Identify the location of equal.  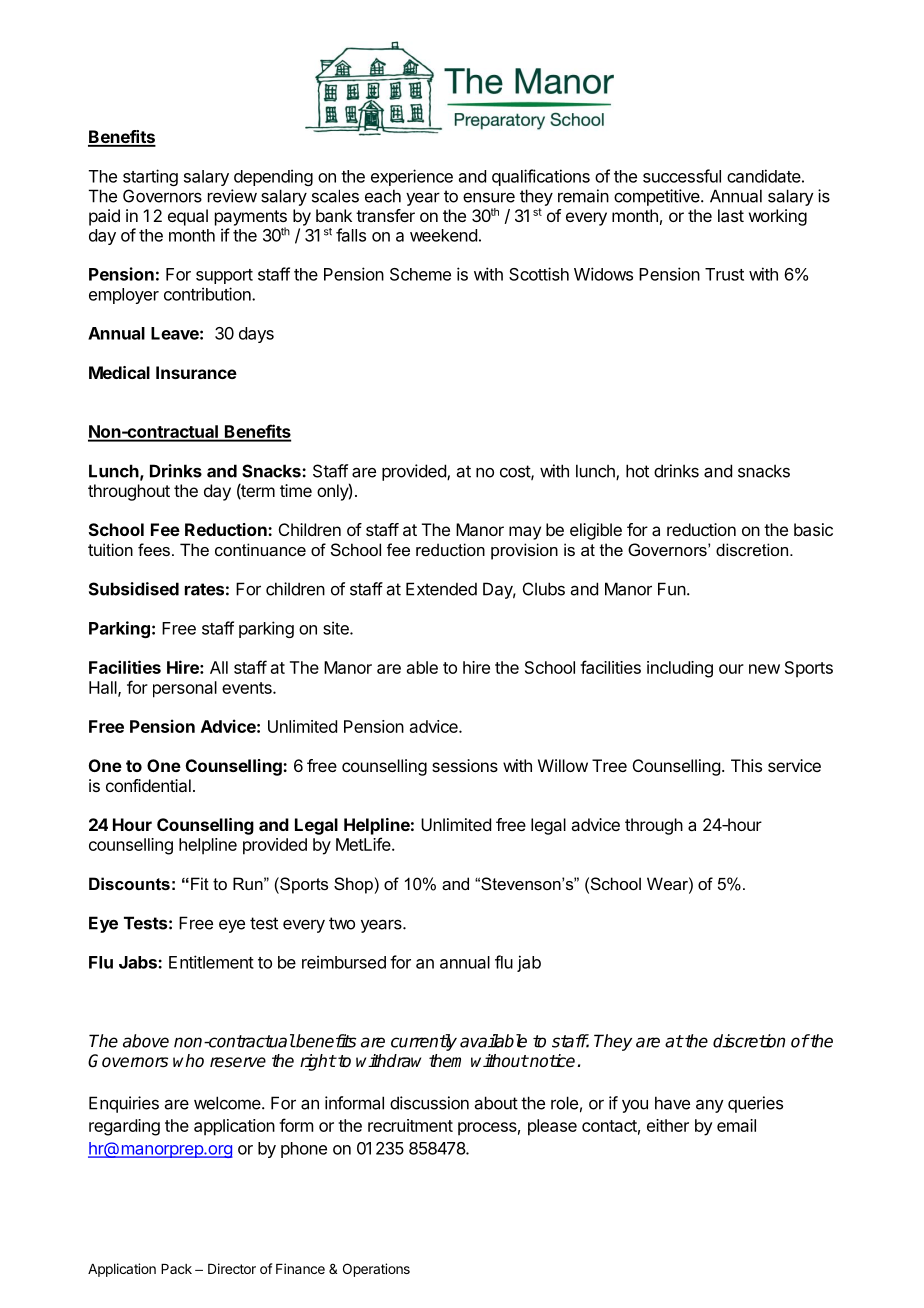
(188, 217).
